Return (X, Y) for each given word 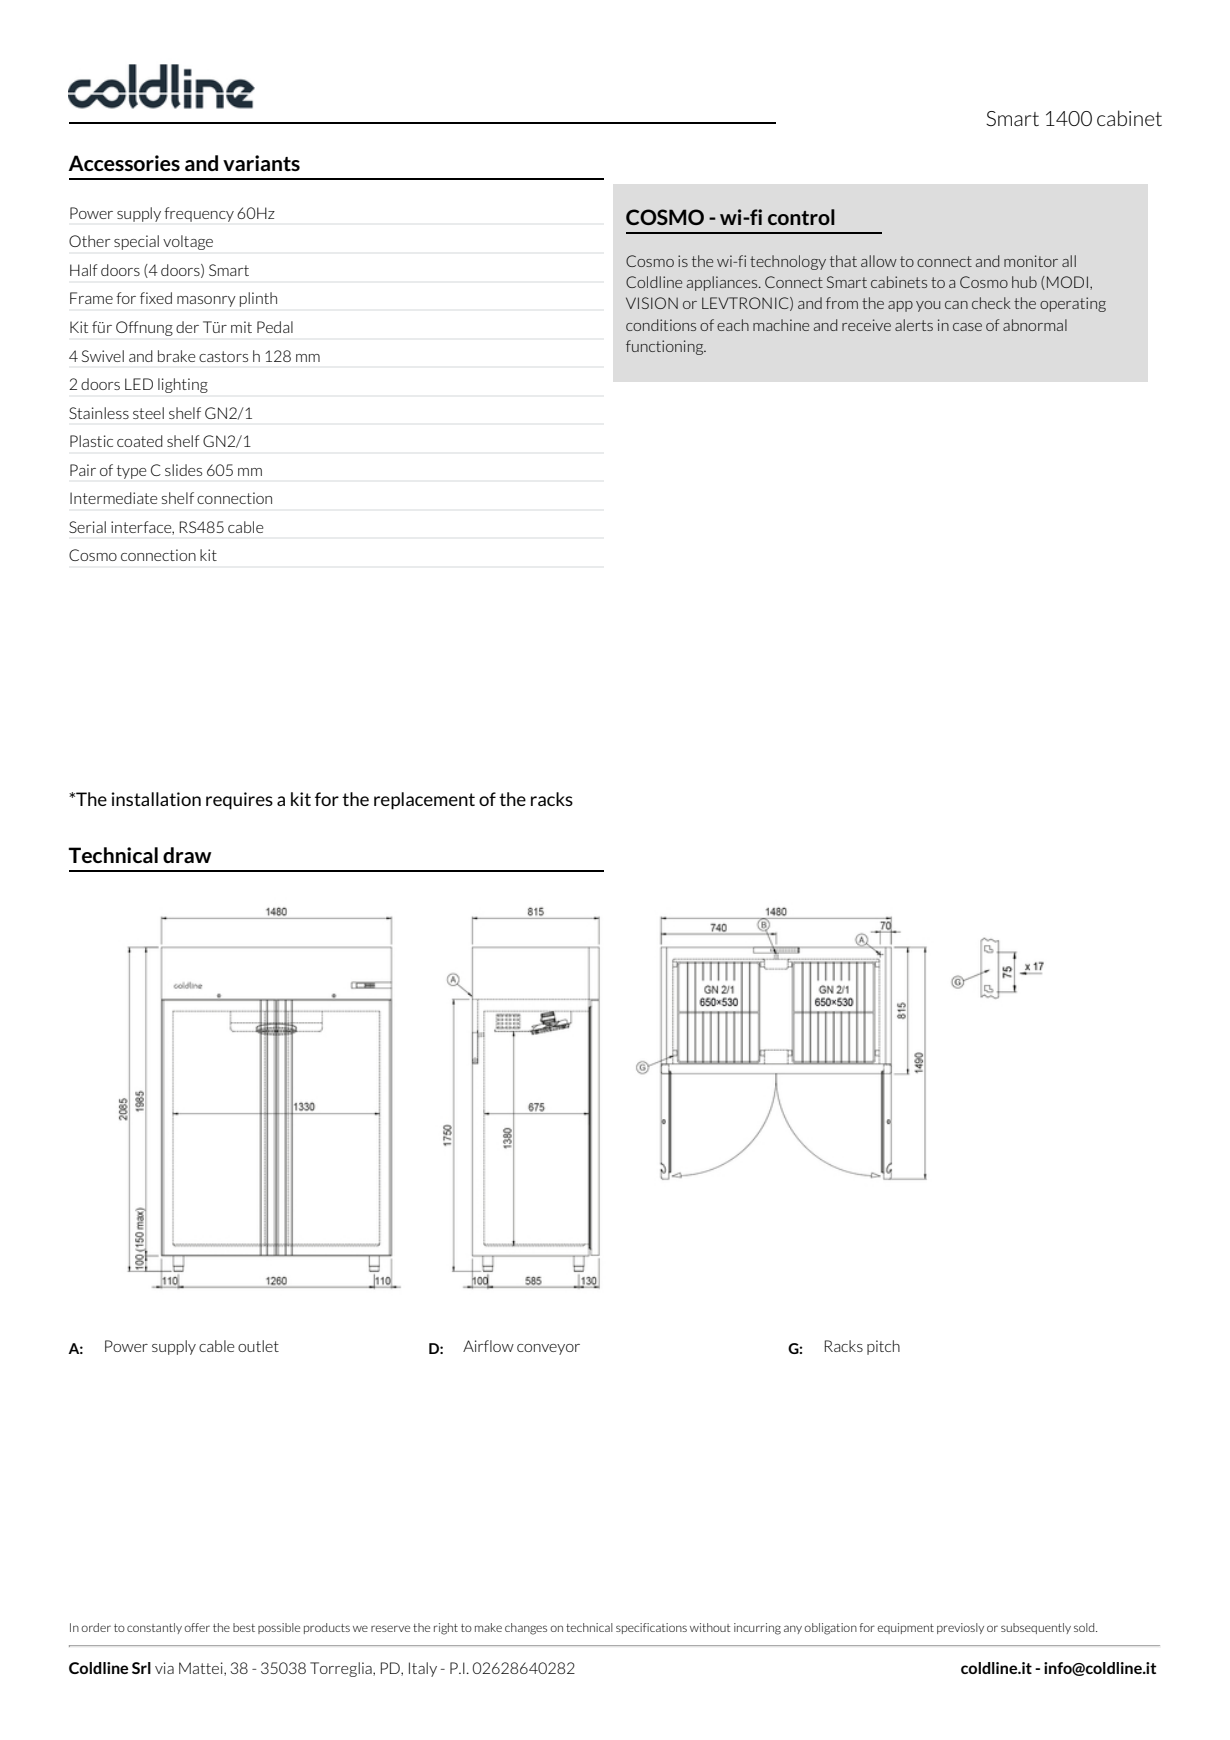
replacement (424, 801)
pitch (883, 1347)
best (244, 1627)
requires (239, 801)
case (967, 327)
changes (526, 1629)
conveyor (548, 1349)
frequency (199, 214)
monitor (1031, 261)
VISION (652, 303)
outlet (258, 1346)
